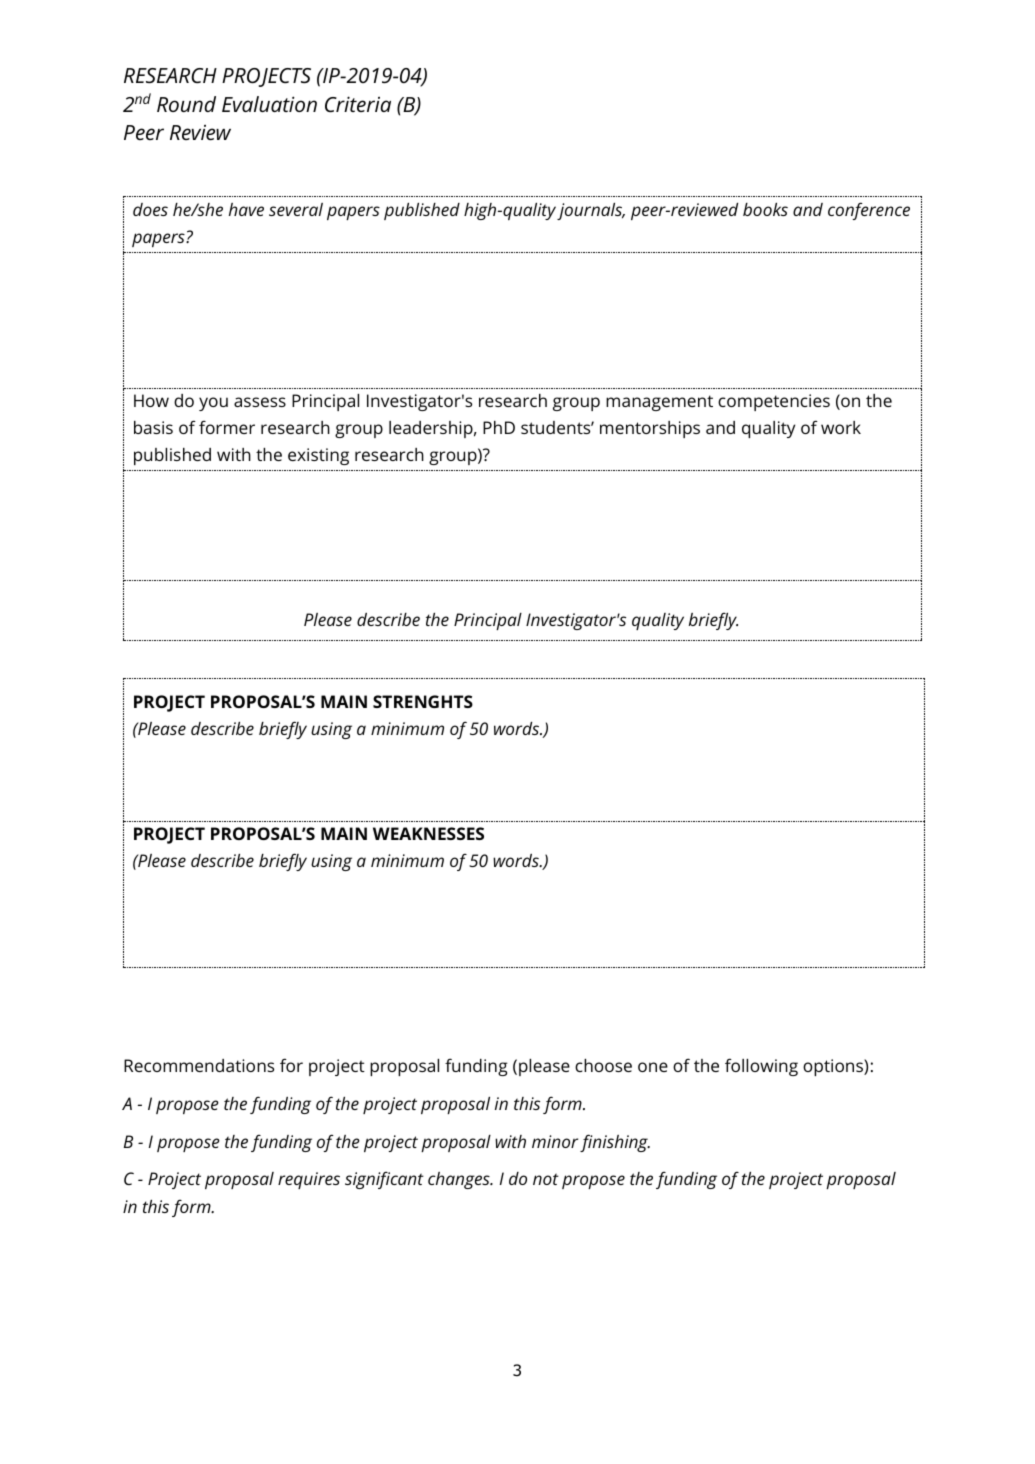  Describe the element at coordinates (841, 427) in the page. I see `work` at that location.
